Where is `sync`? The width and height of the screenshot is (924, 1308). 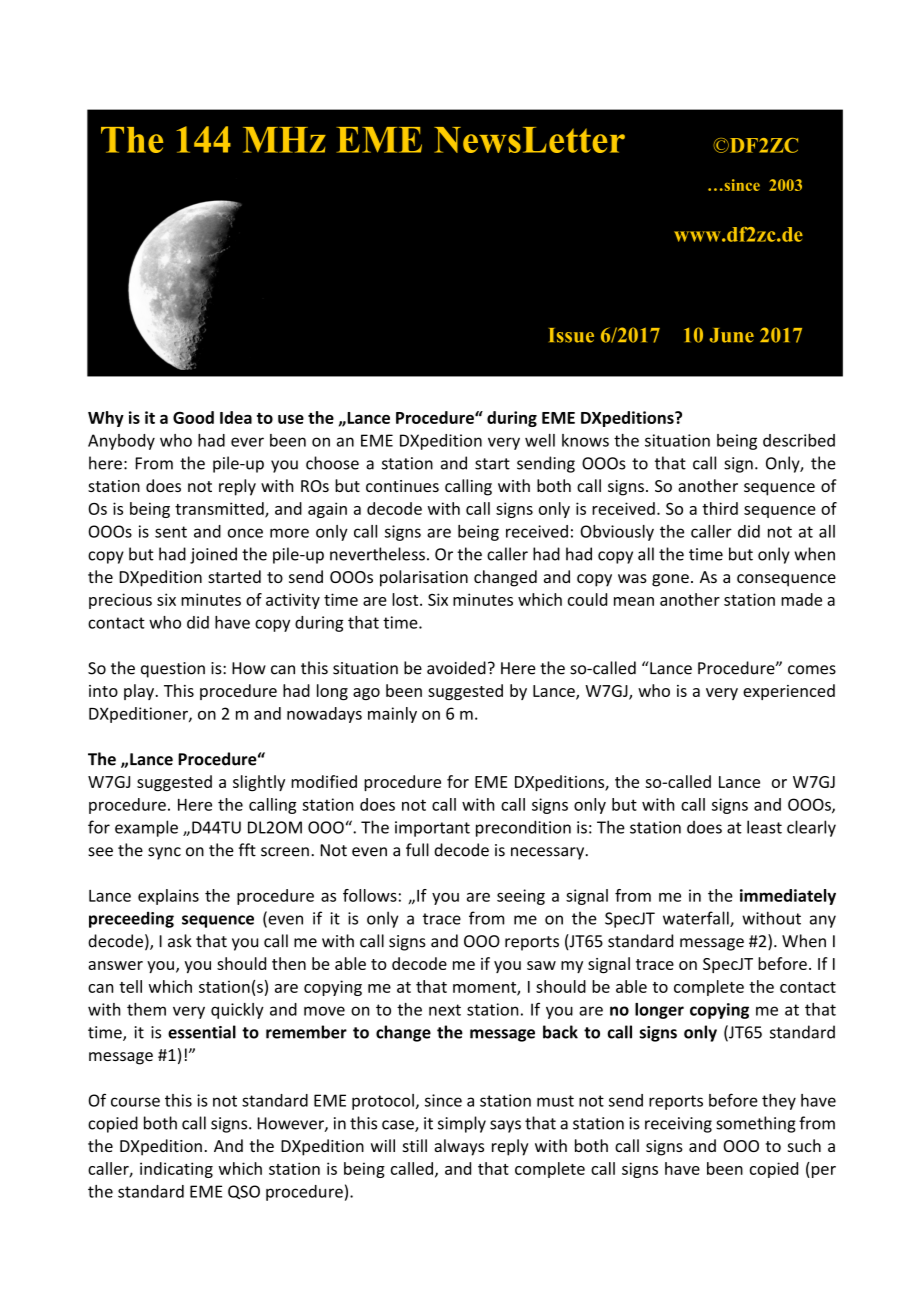 sync is located at coordinates (164, 853).
